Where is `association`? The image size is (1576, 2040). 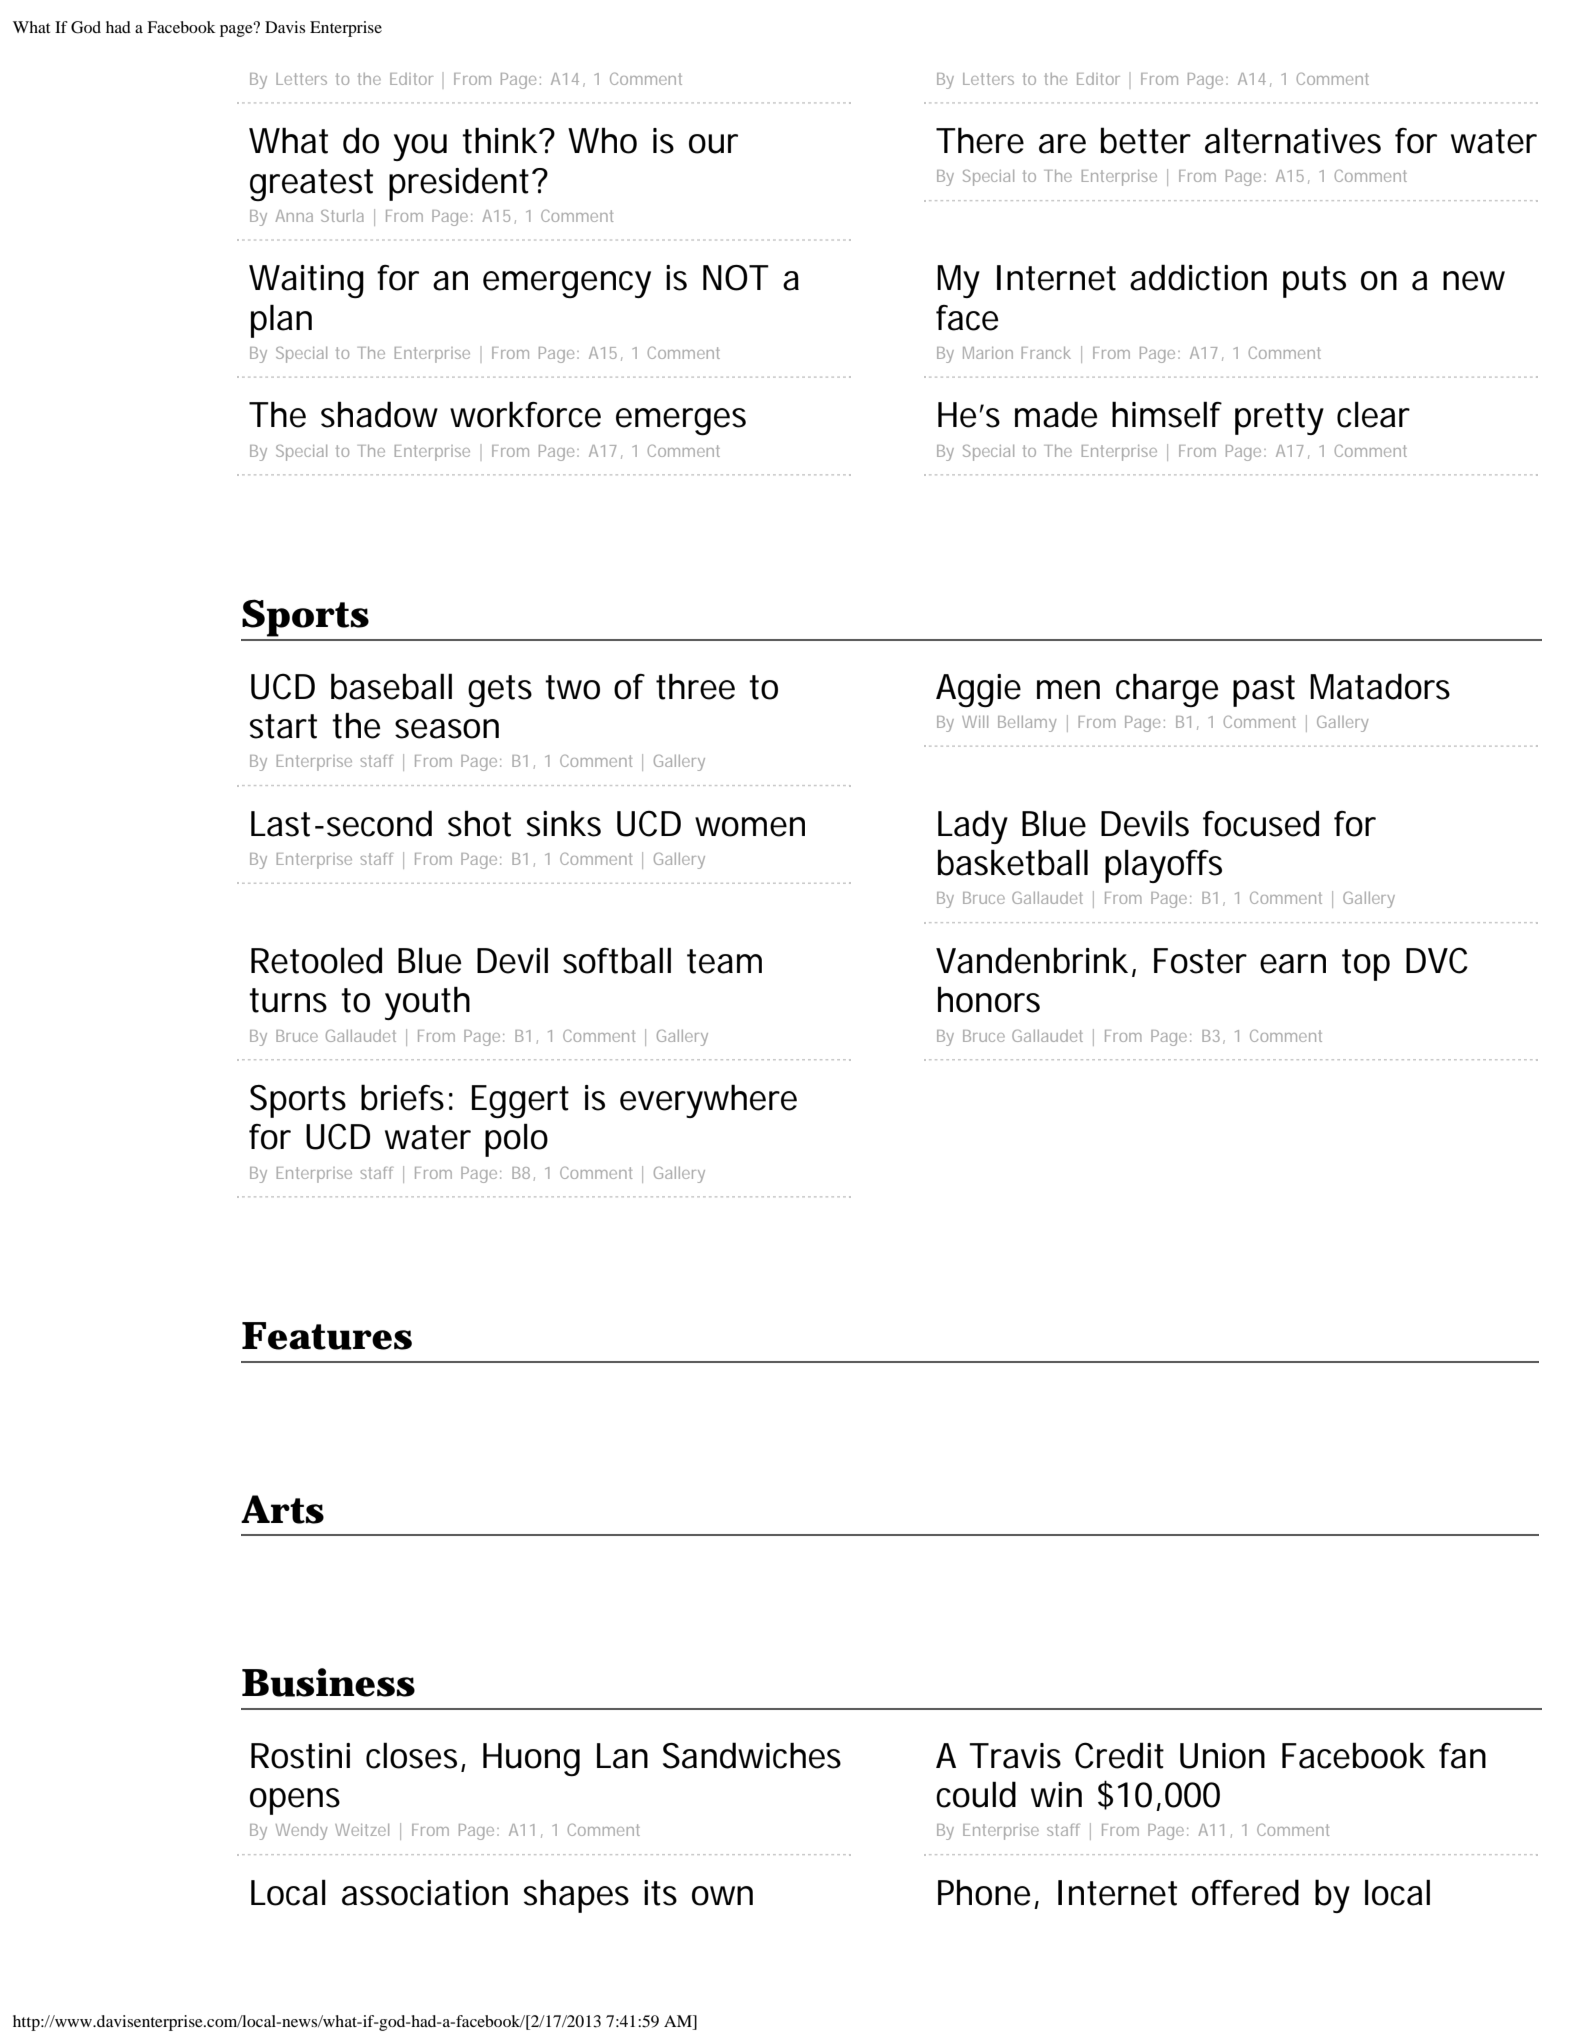 association is located at coordinates (425, 1893).
